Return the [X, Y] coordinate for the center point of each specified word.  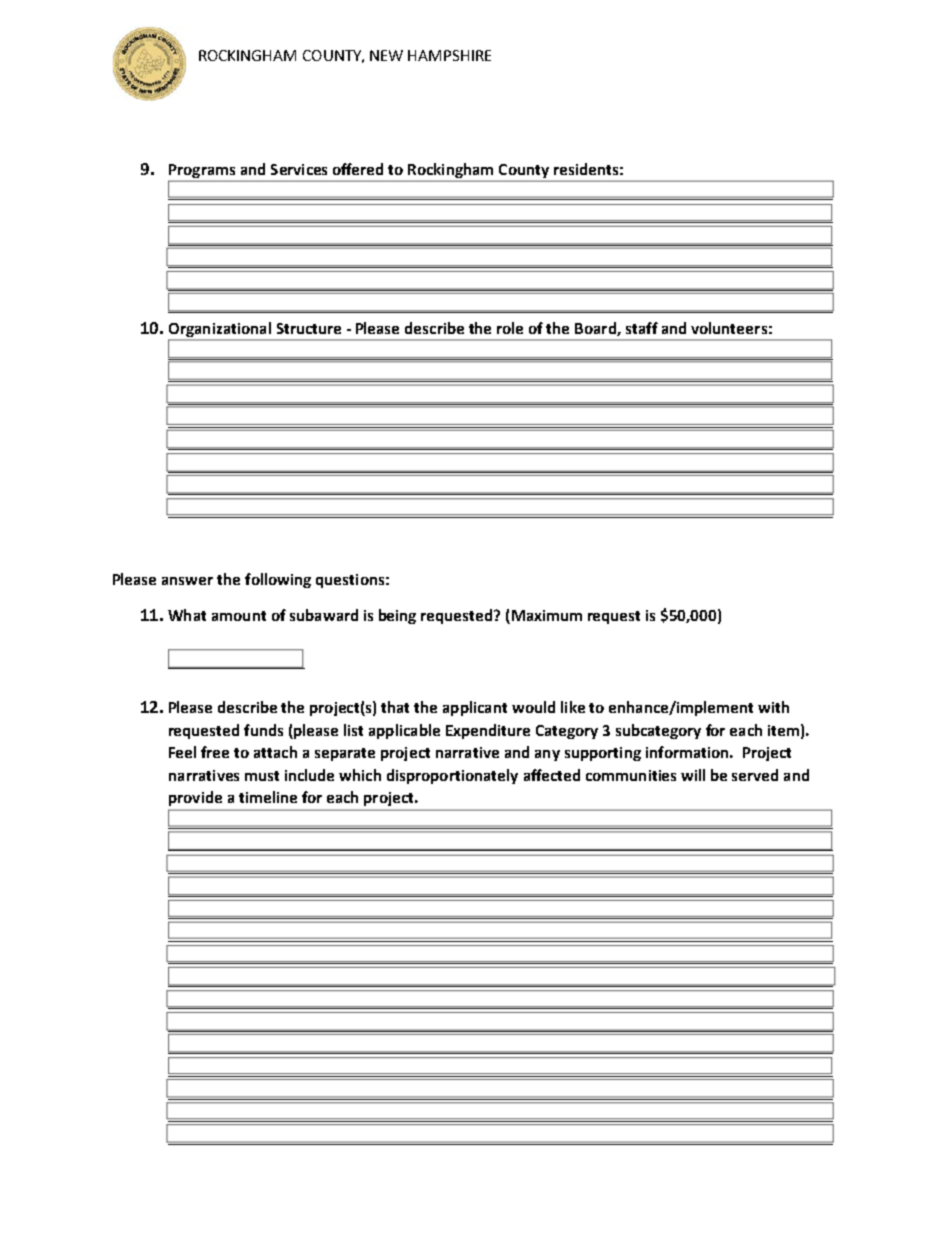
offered [358, 169]
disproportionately [452, 776]
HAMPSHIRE [449, 55]
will [693, 775]
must [262, 776]
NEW [386, 55]
